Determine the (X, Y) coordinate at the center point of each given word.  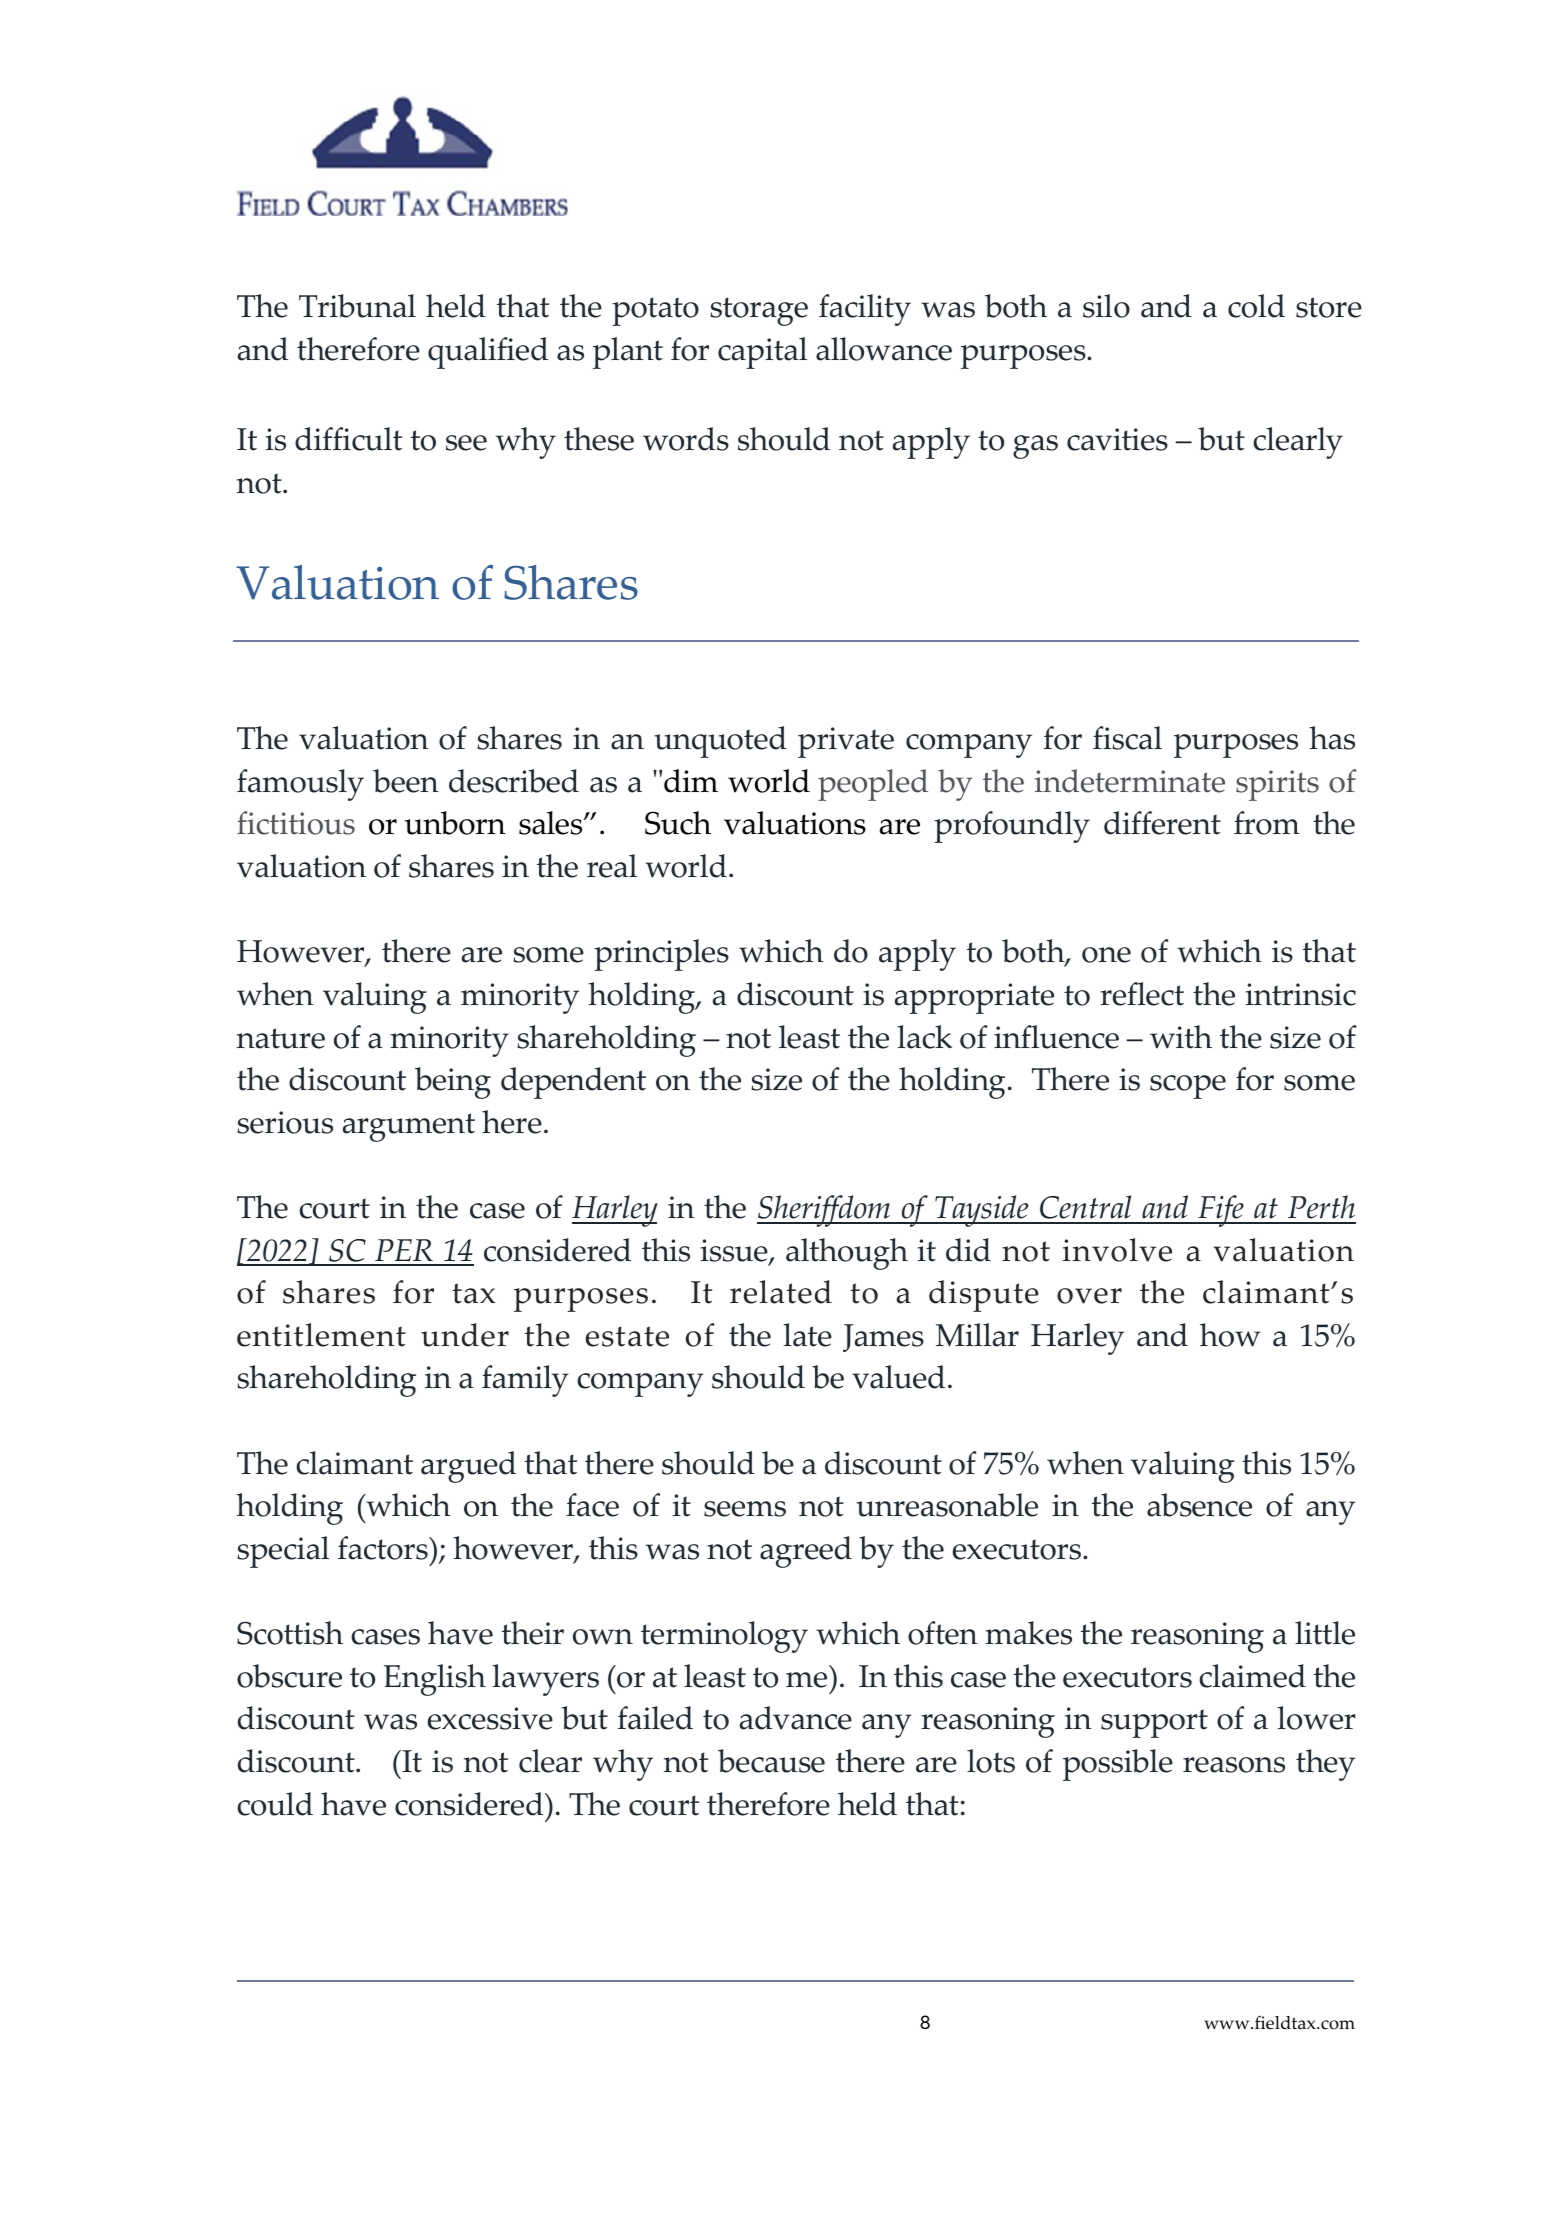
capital (762, 353)
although (847, 1254)
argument (409, 1127)
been (406, 781)
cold (1256, 306)
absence (1199, 1505)
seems (745, 1509)
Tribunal (357, 306)
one (1106, 955)
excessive (490, 1718)
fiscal (1127, 738)
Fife (1221, 1211)
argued (468, 1467)
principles (661, 955)
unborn (455, 823)
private (846, 742)
